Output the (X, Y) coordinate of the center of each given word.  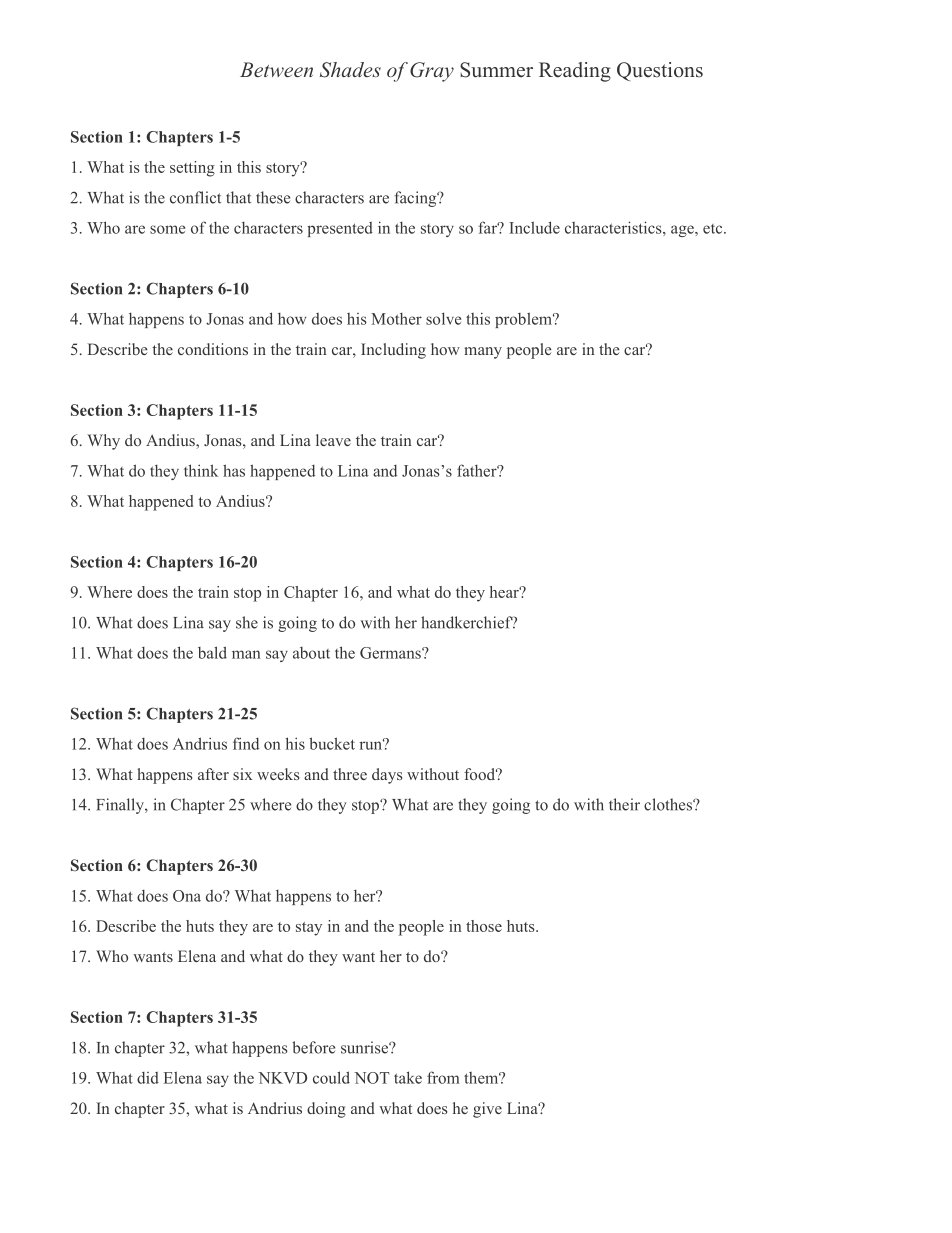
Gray (432, 72)
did (148, 1078)
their (624, 804)
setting (192, 169)
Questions (660, 71)
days (387, 776)
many (483, 353)
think (201, 470)
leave (333, 440)
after (213, 774)
